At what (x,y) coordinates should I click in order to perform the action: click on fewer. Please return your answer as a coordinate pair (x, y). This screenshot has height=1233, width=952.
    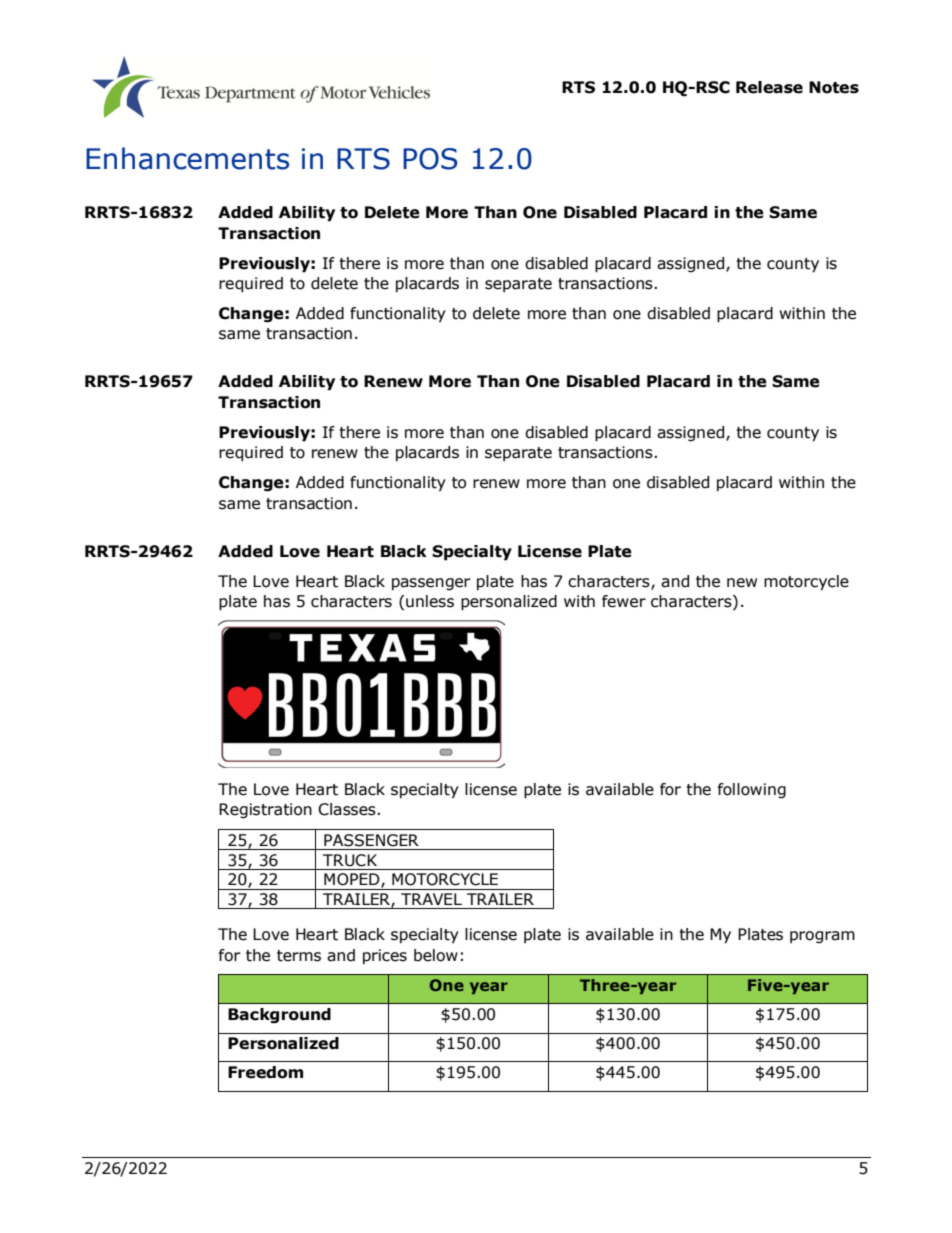
    Looking at the image, I should click on (624, 601).
